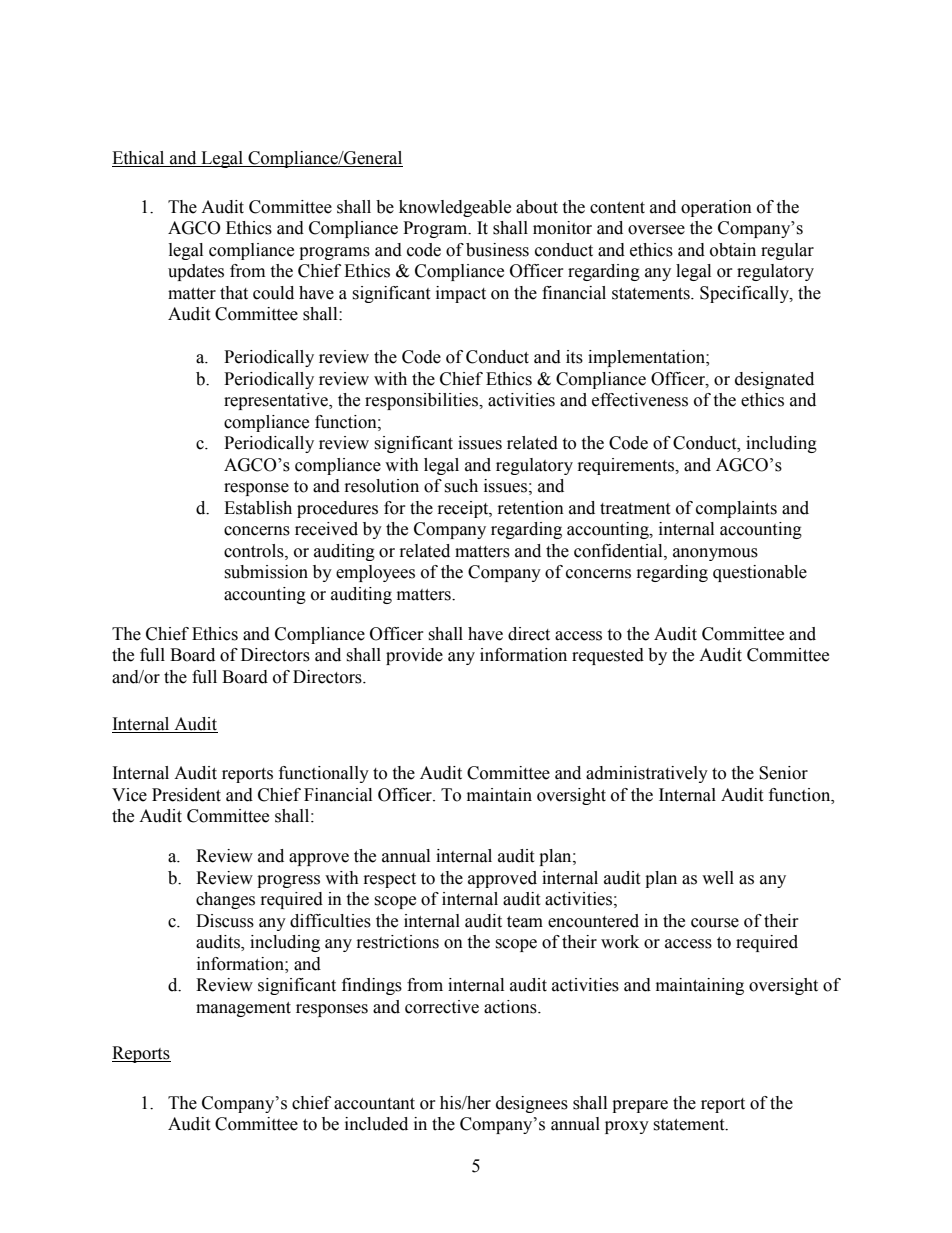 The height and width of the screenshot is (1233, 952). What do you see at coordinates (243, 1009) in the screenshot?
I see `management` at bounding box center [243, 1009].
